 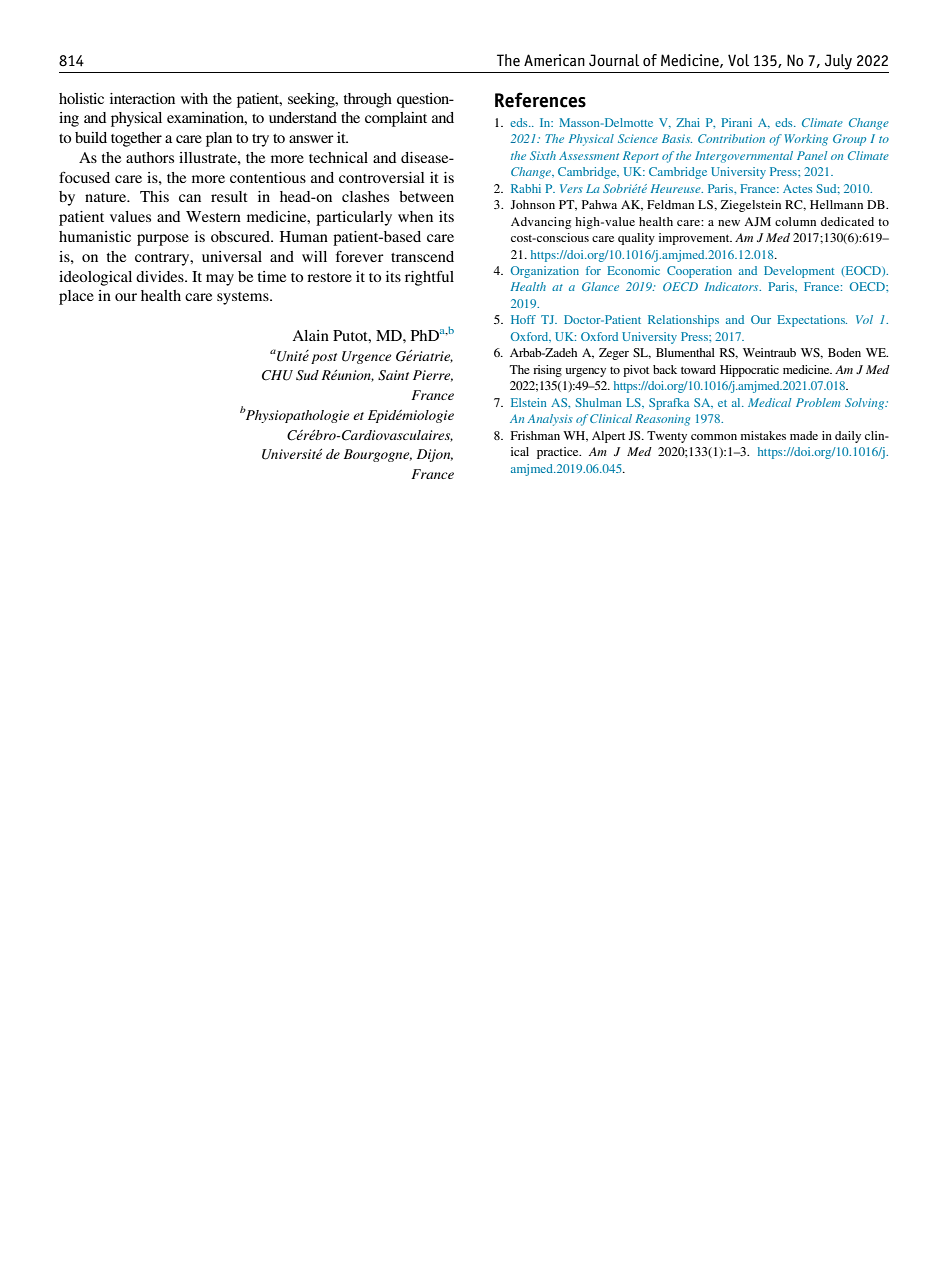 I want to click on transcend, so click(x=422, y=256).
